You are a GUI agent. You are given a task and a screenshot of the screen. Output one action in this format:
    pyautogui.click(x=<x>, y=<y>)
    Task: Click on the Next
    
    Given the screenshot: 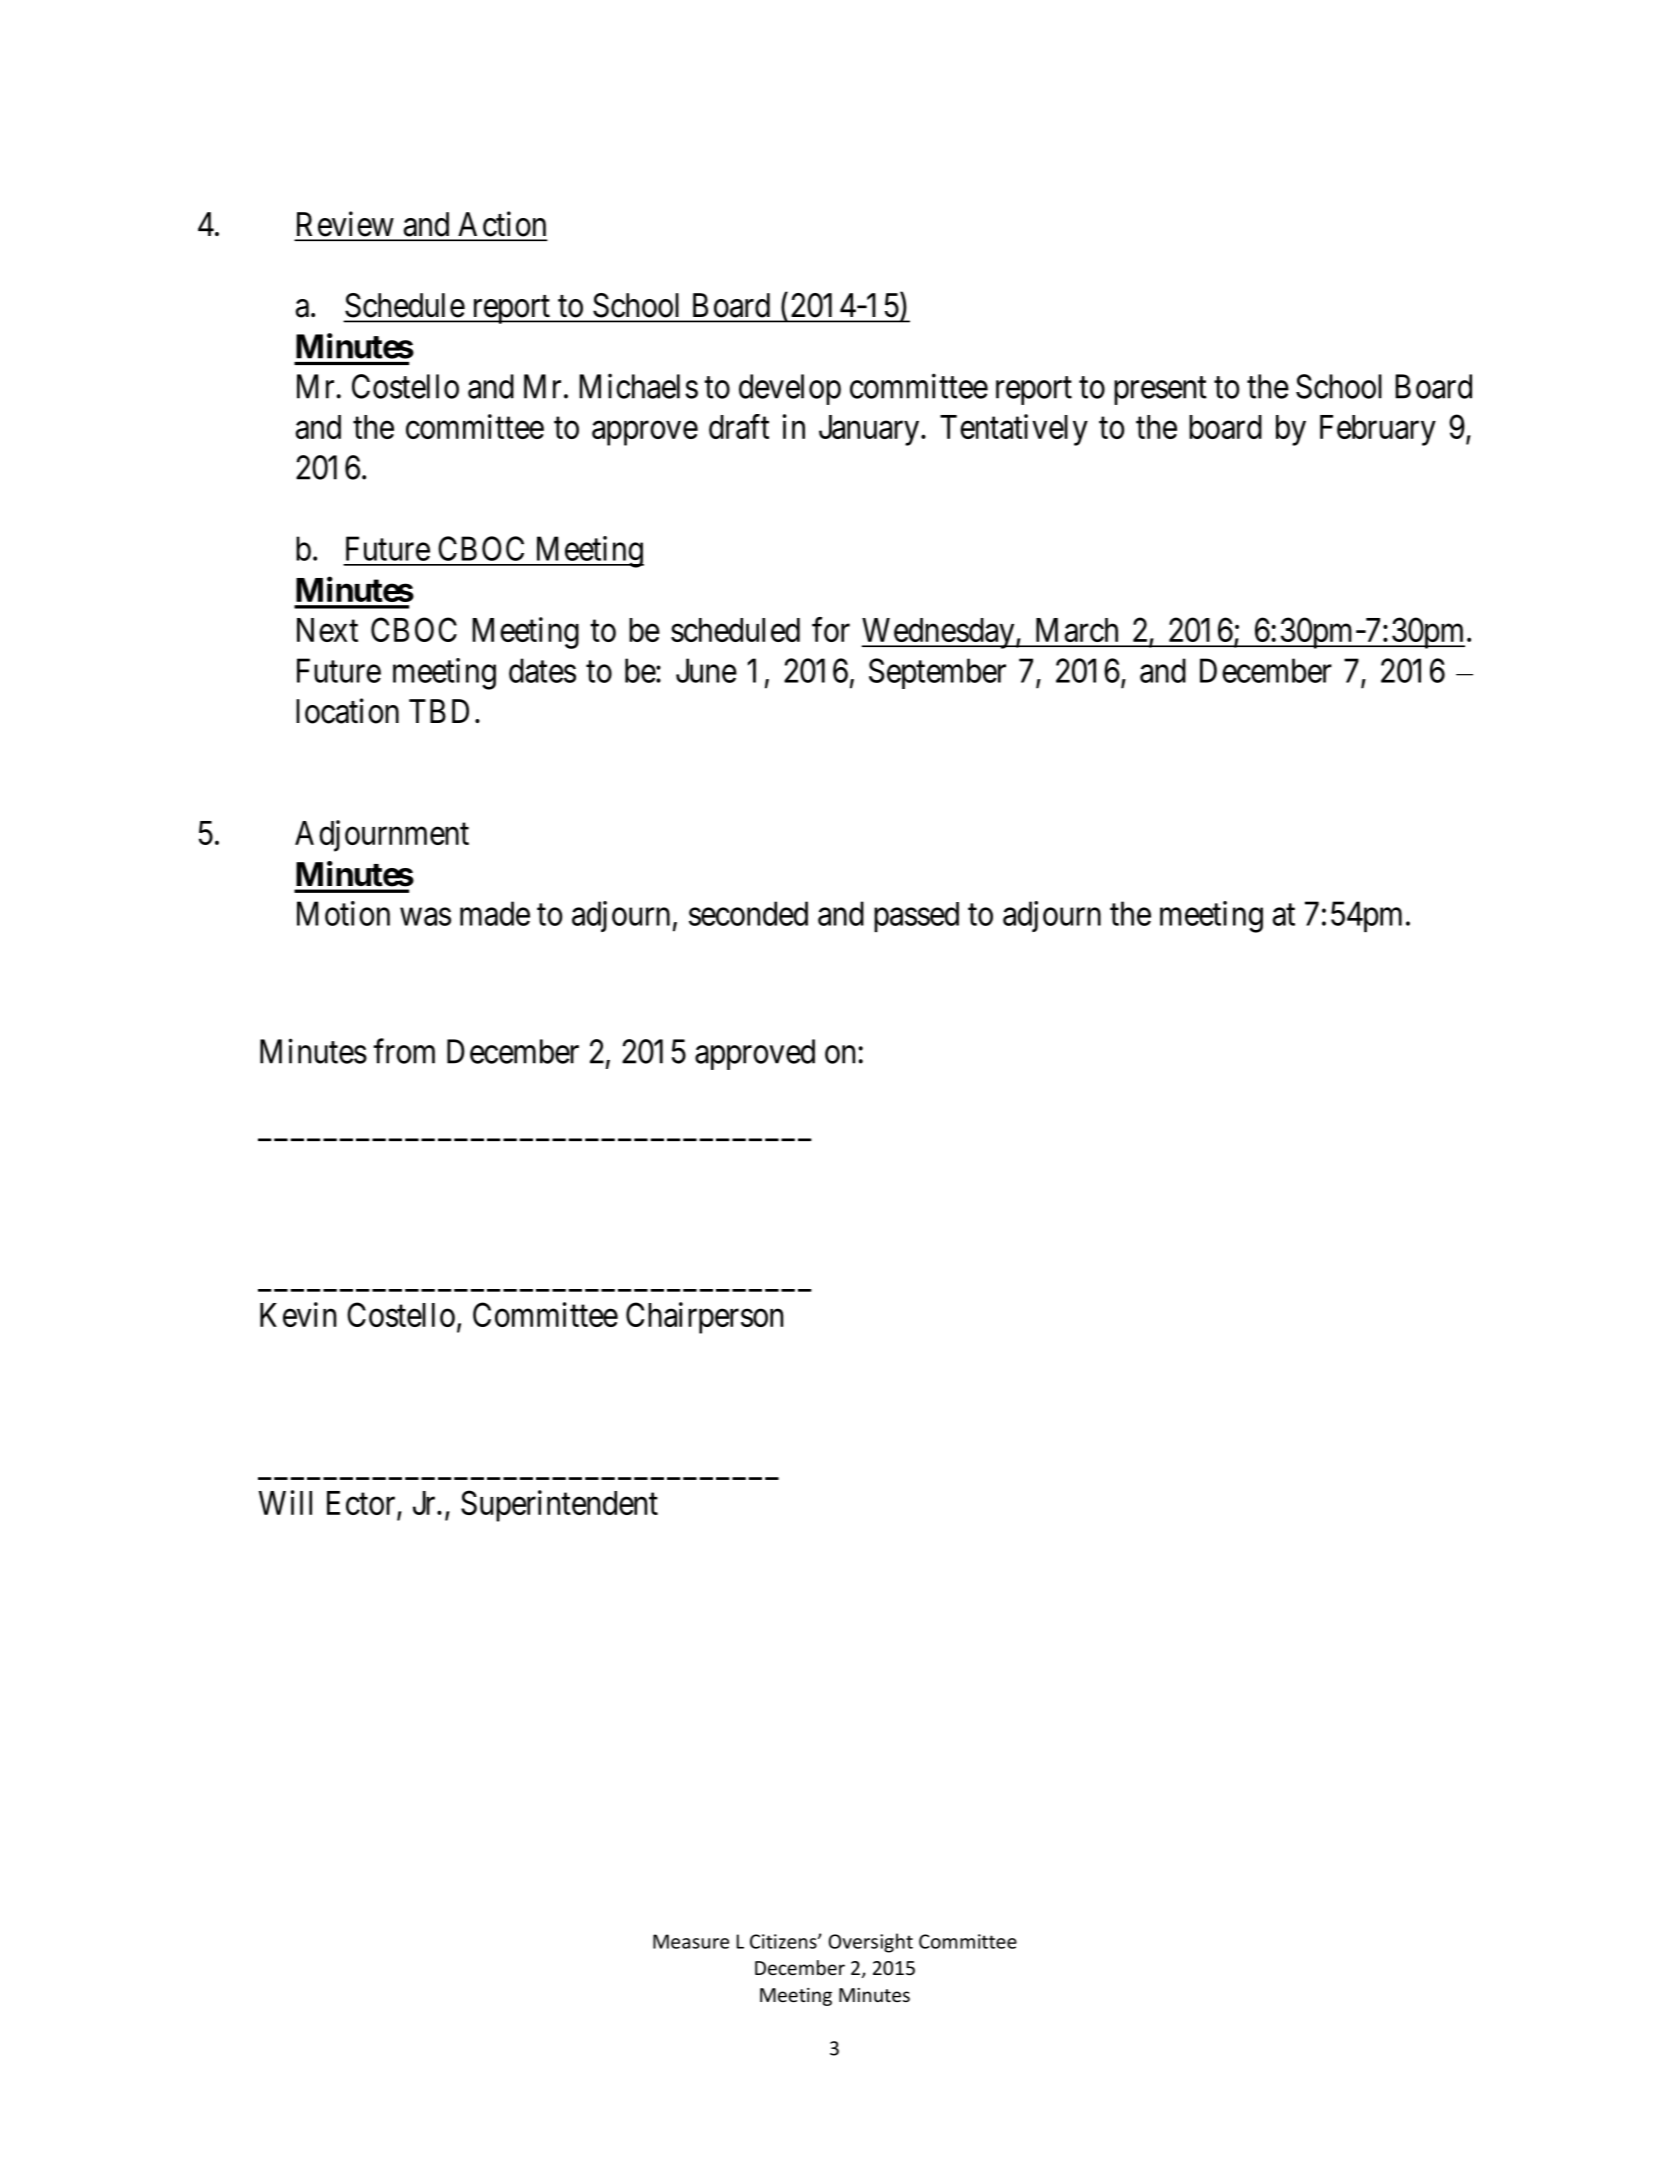 What is the action you would take?
    pyautogui.click(x=327, y=630)
